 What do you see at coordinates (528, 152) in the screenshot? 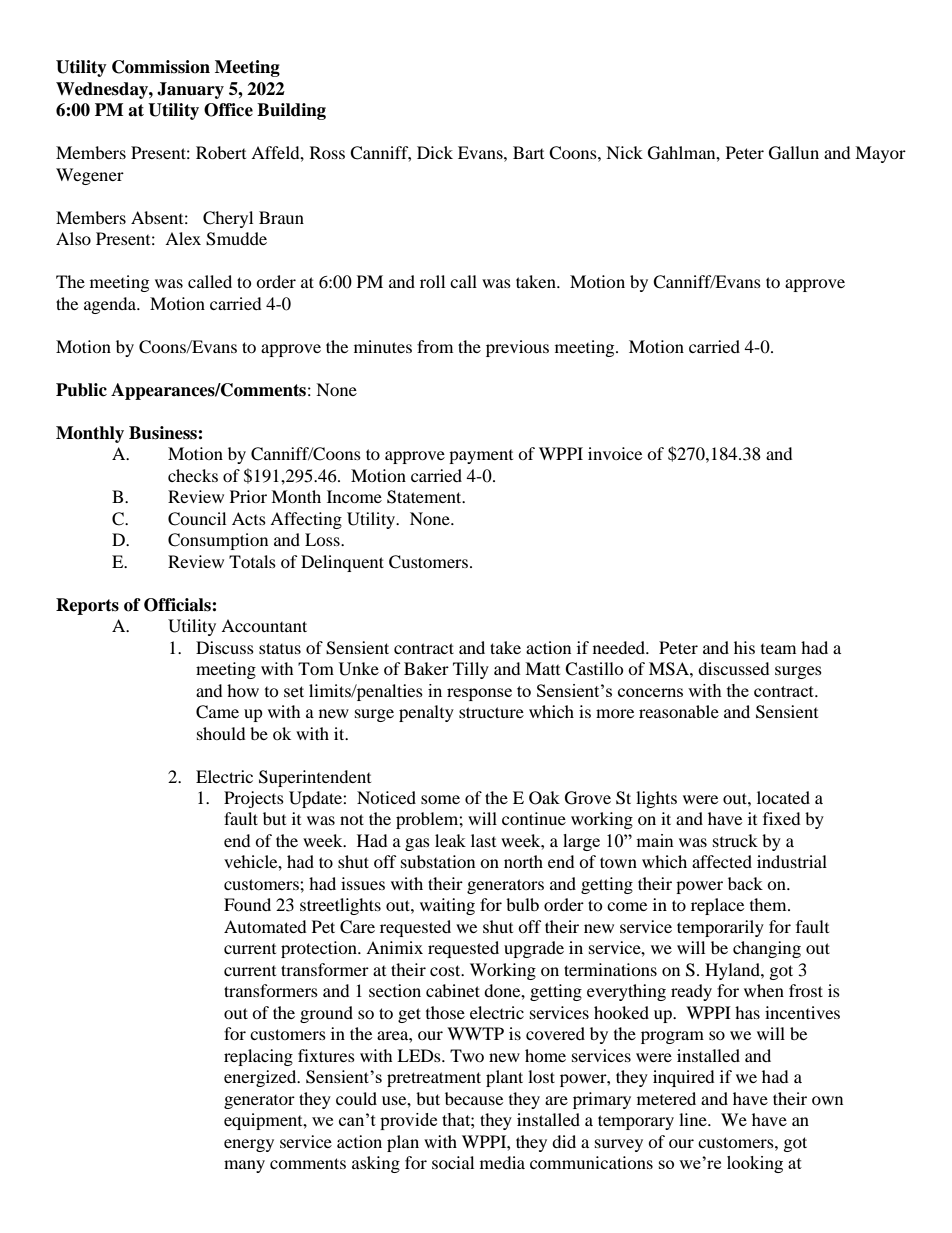
I see `Bart` at bounding box center [528, 152].
